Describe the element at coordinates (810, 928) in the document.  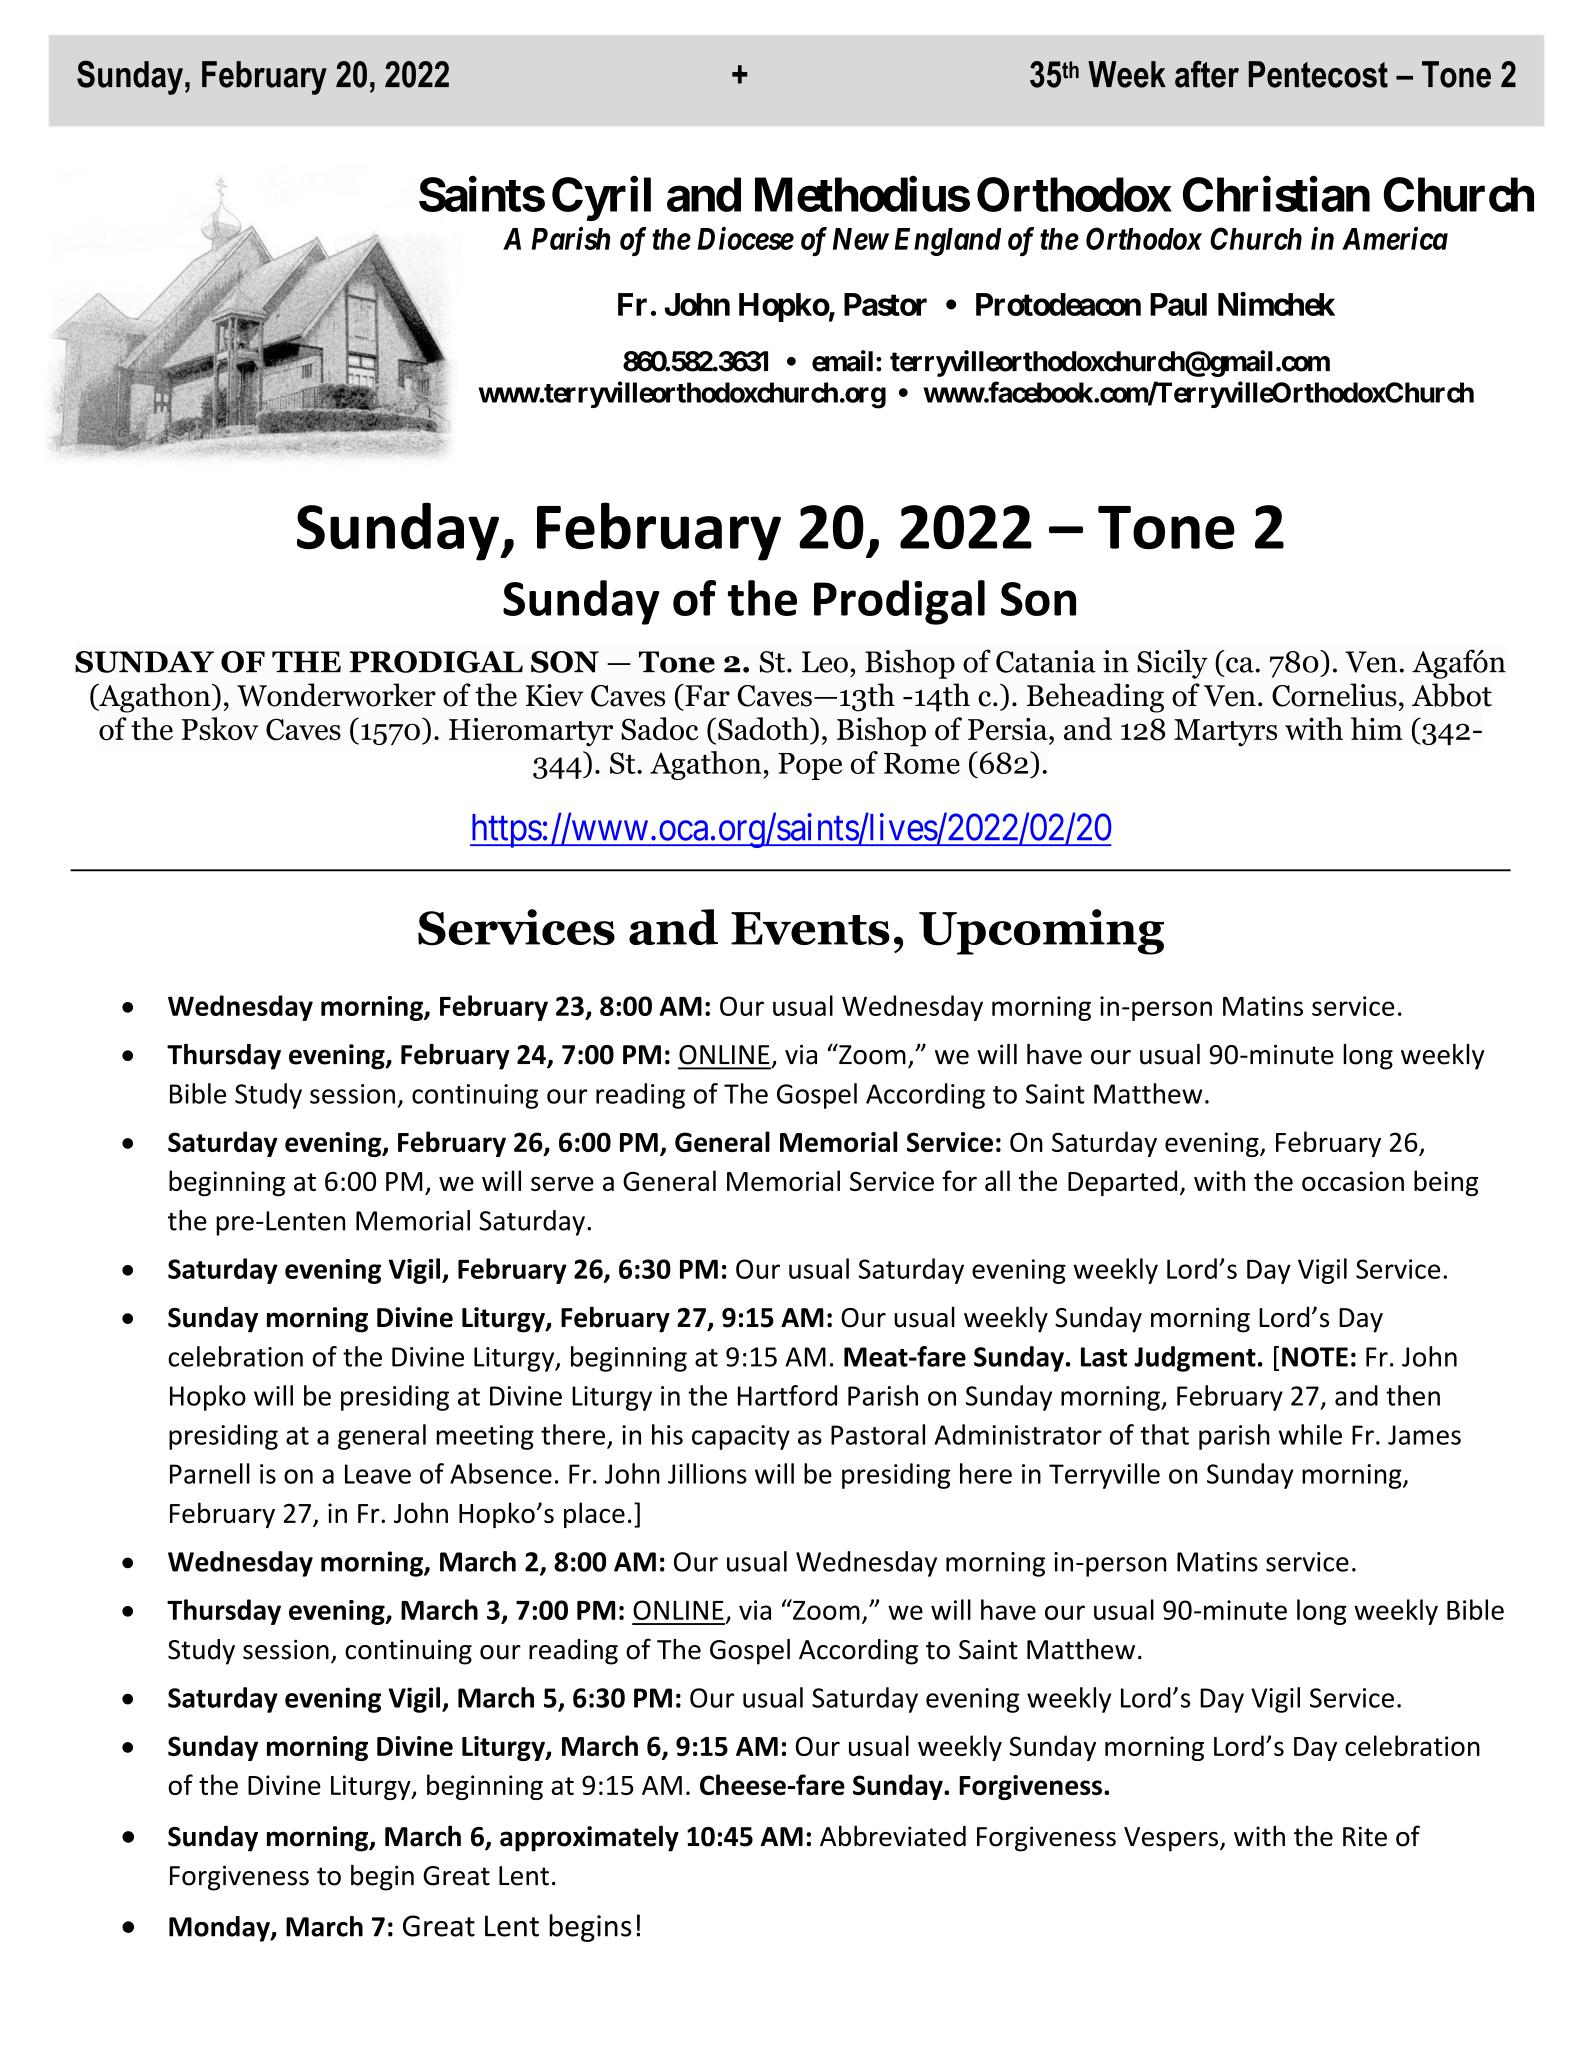
I see `Events` at that location.
